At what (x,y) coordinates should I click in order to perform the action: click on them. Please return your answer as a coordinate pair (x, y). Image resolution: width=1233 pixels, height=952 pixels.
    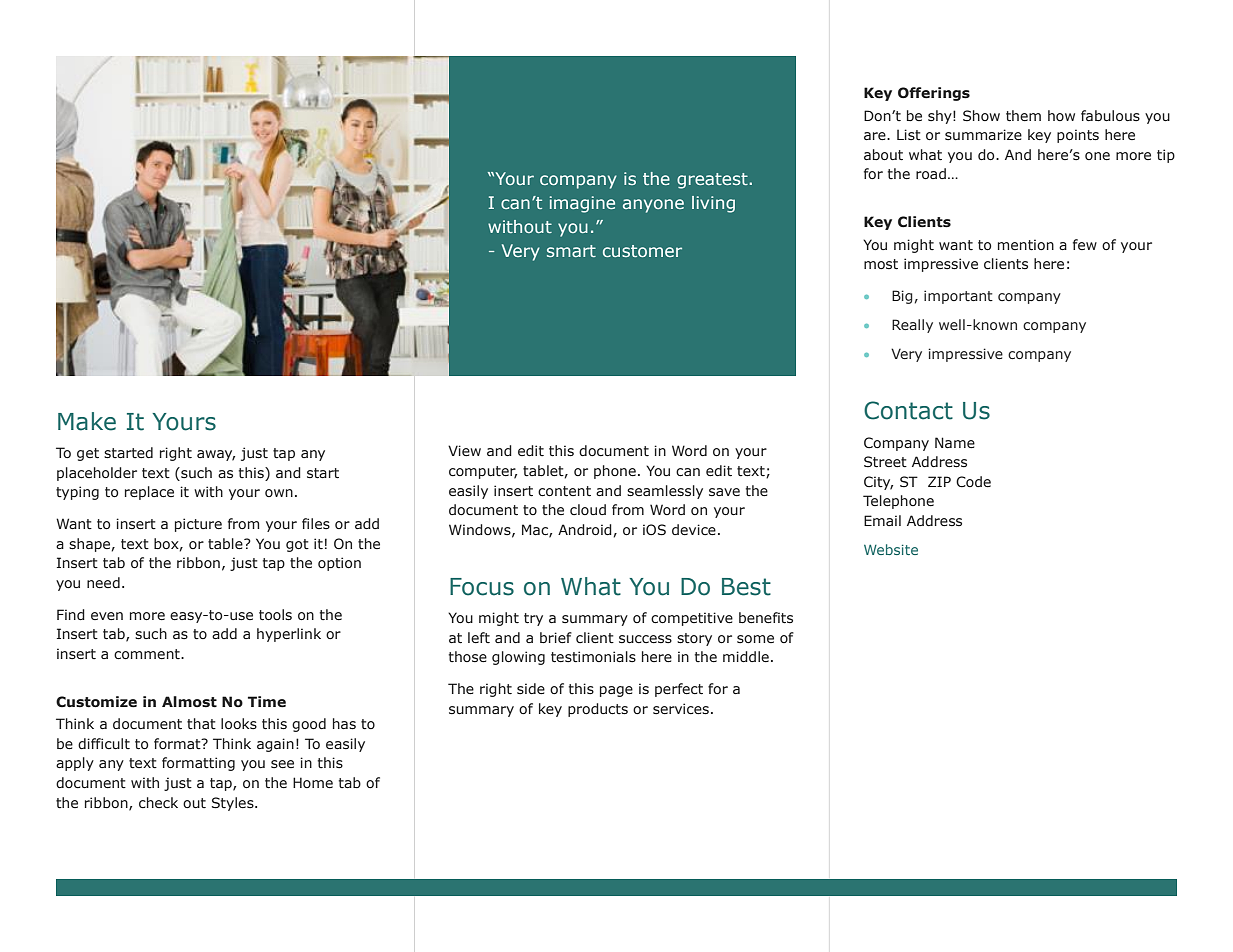
    Looking at the image, I should click on (1023, 116).
